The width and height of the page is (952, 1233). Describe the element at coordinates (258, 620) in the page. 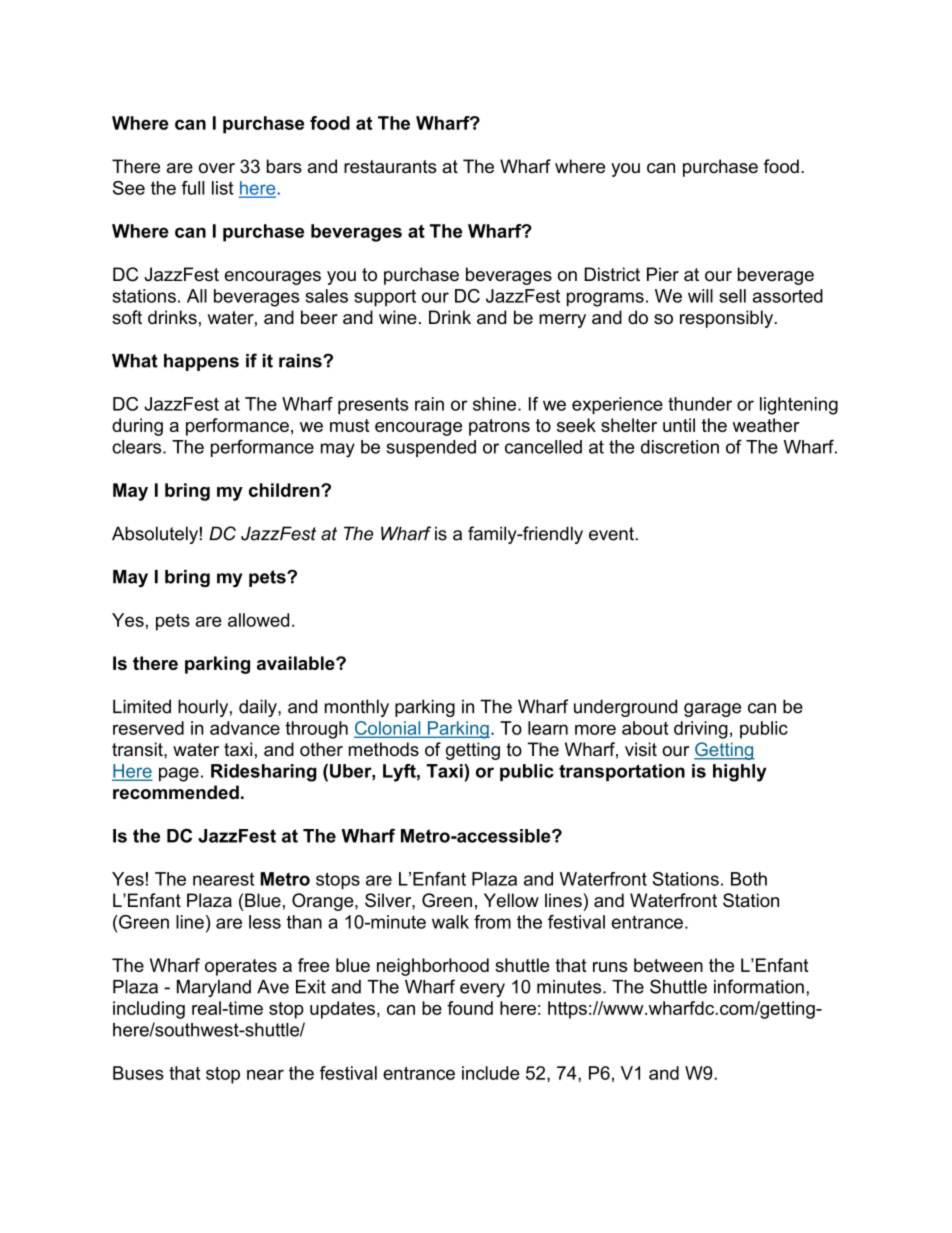

I see `allowed` at that location.
